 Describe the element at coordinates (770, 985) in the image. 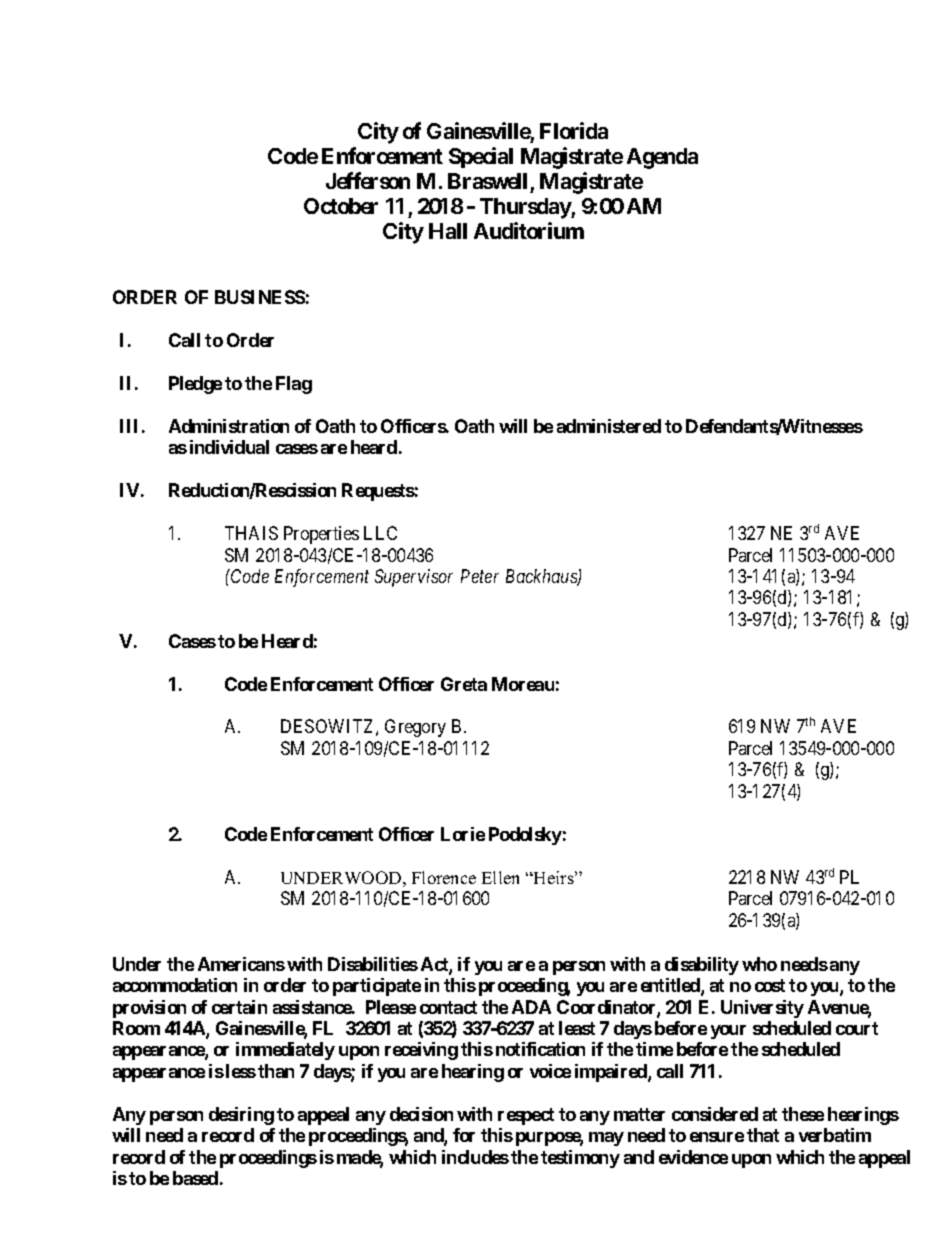

I see `cost` at that location.
